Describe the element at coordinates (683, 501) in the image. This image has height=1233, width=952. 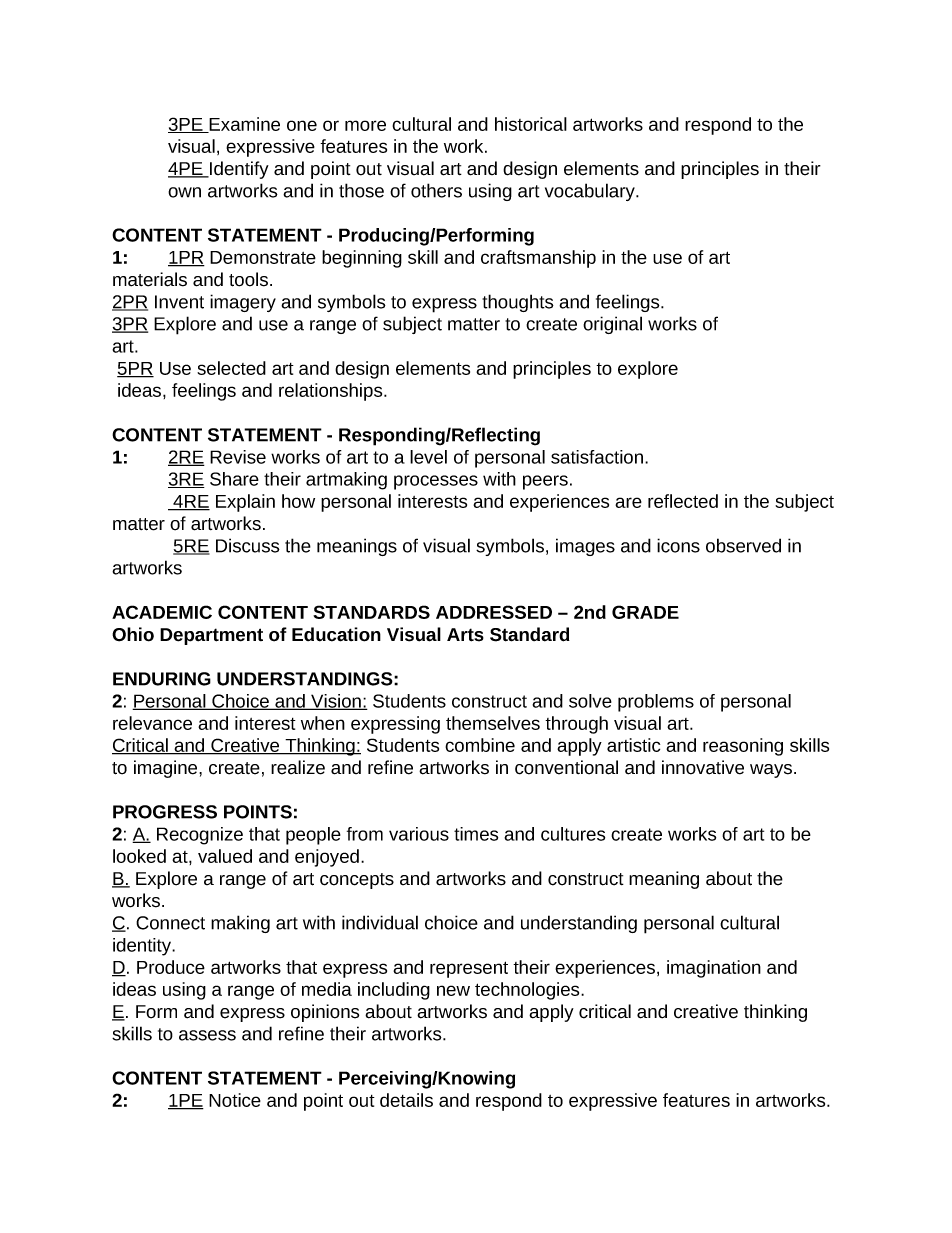
I see `reflected` at that location.
